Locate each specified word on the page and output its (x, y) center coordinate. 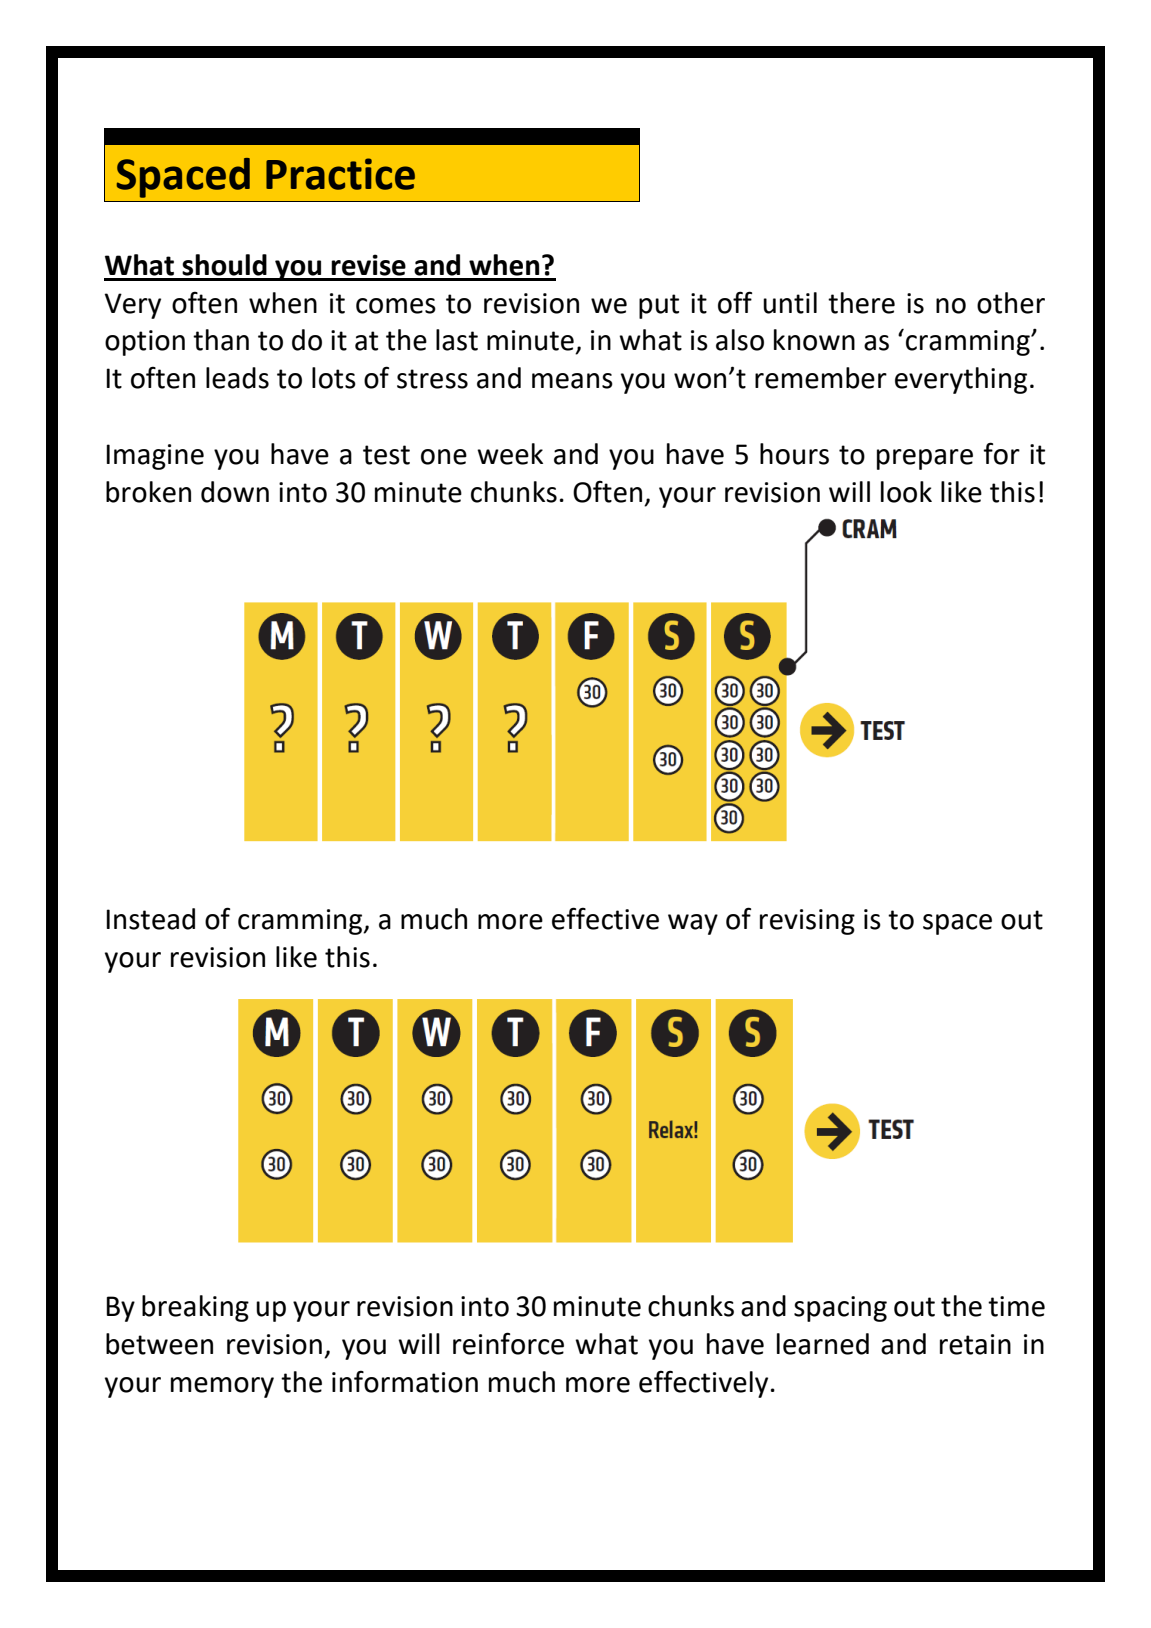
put (659, 306)
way (693, 924)
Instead (150, 919)
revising (807, 922)
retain (975, 1344)
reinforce (508, 1343)
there (861, 303)
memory (222, 1387)
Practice (340, 174)
